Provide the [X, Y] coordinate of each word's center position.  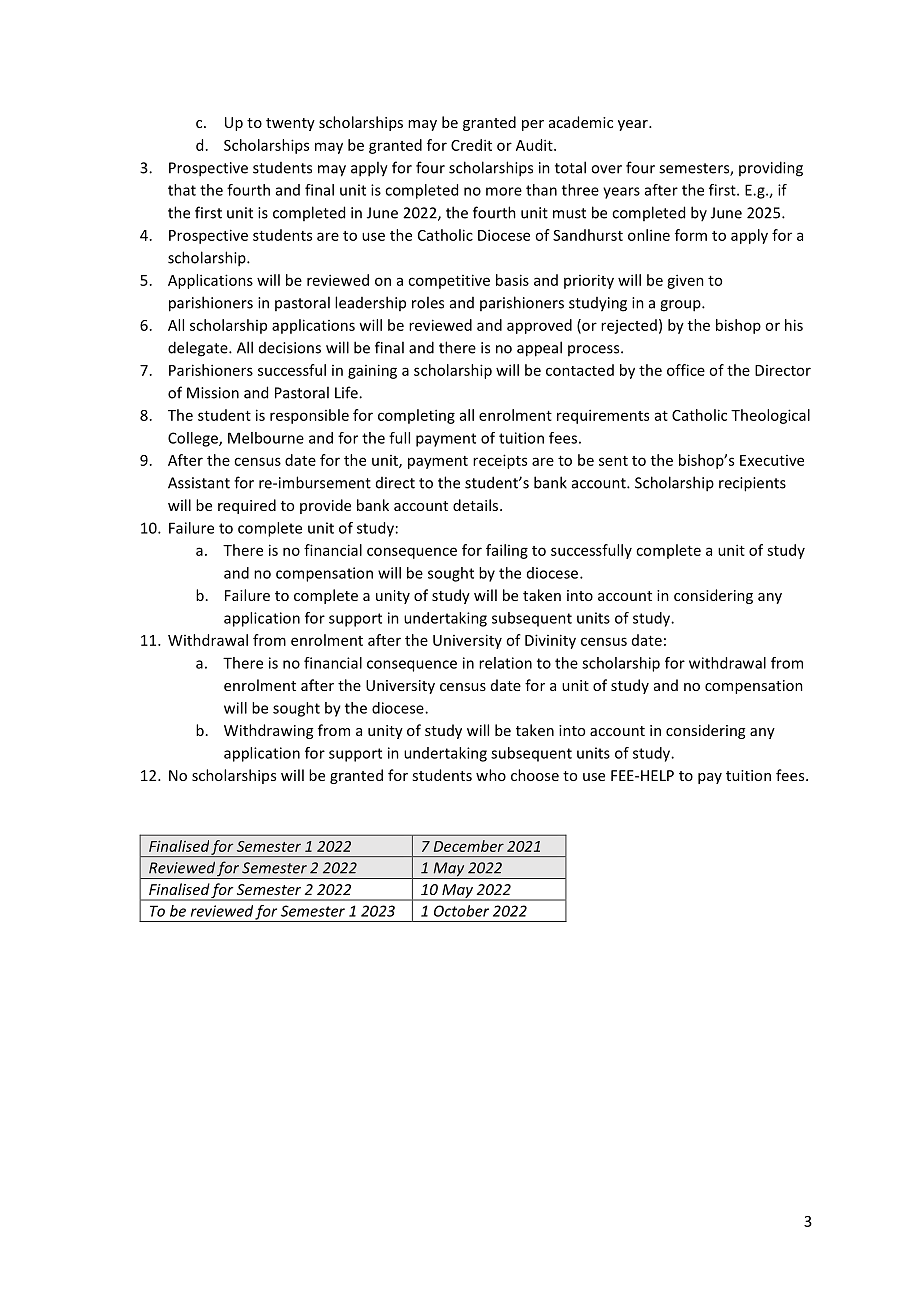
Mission [213, 393]
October [461, 911]
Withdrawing [268, 731]
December [469, 846]
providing [771, 169]
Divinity [550, 641]
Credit [471, 145]
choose [535, 775]
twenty [290, 124]
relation [505, 663]
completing [416, 416]
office [686, 370]
